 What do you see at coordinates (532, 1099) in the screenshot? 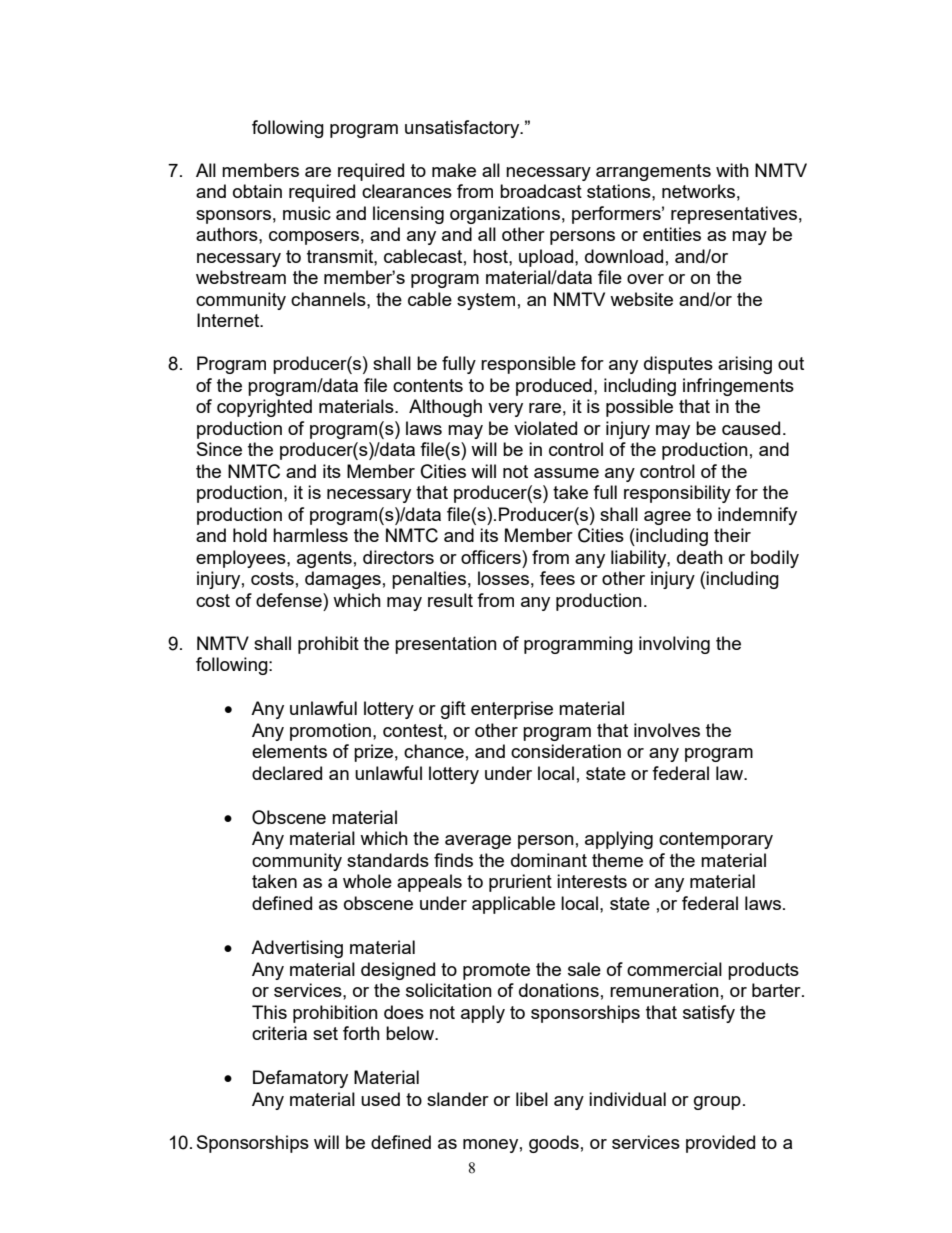
I see `libel` at bounding box center [532, 1099].
